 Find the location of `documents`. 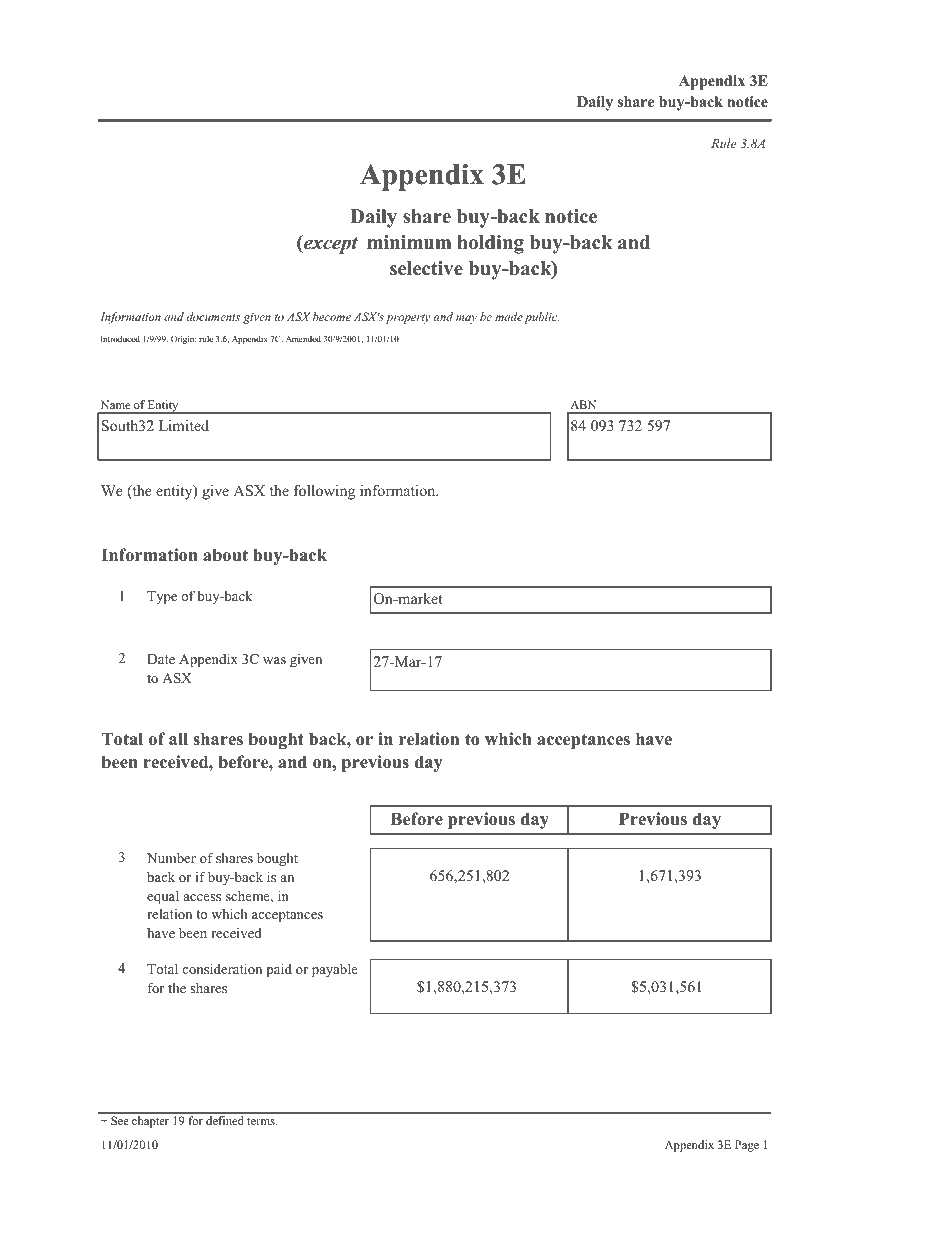

documents is located at coordinates (213, 316).
